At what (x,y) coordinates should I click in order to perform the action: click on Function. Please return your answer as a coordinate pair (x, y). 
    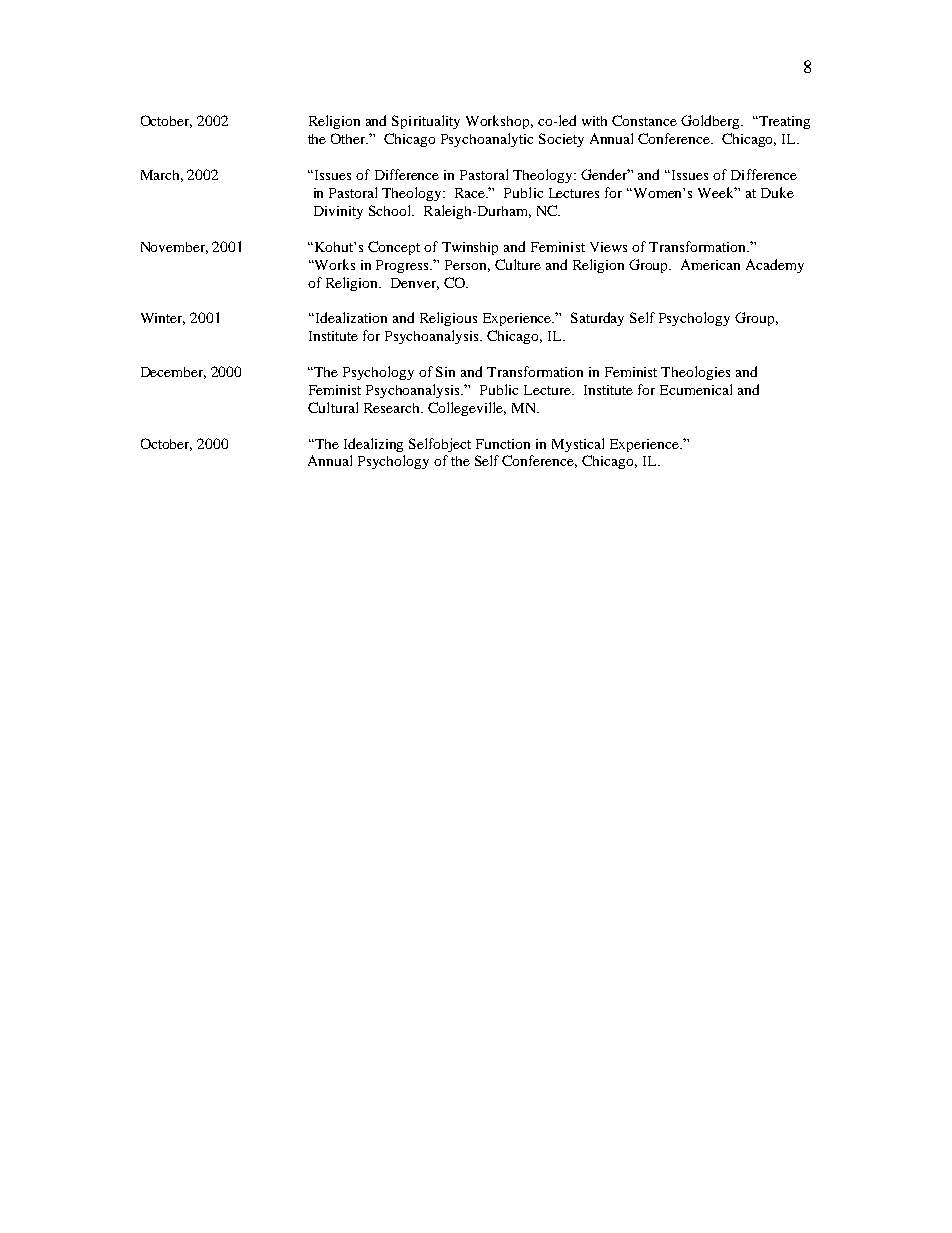
    Looking at the image, I should click on (503, 444).
